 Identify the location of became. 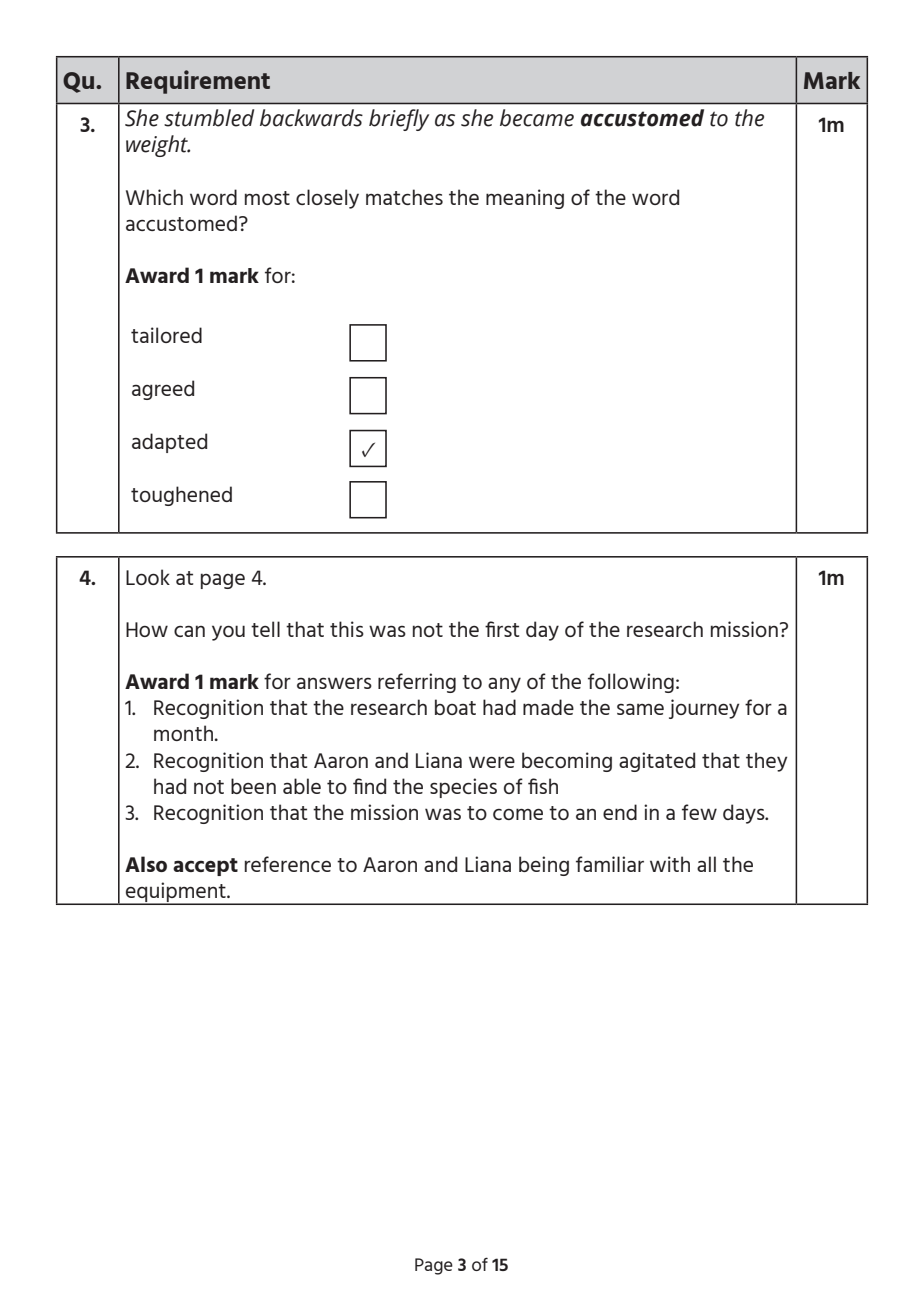
(537, 118).
